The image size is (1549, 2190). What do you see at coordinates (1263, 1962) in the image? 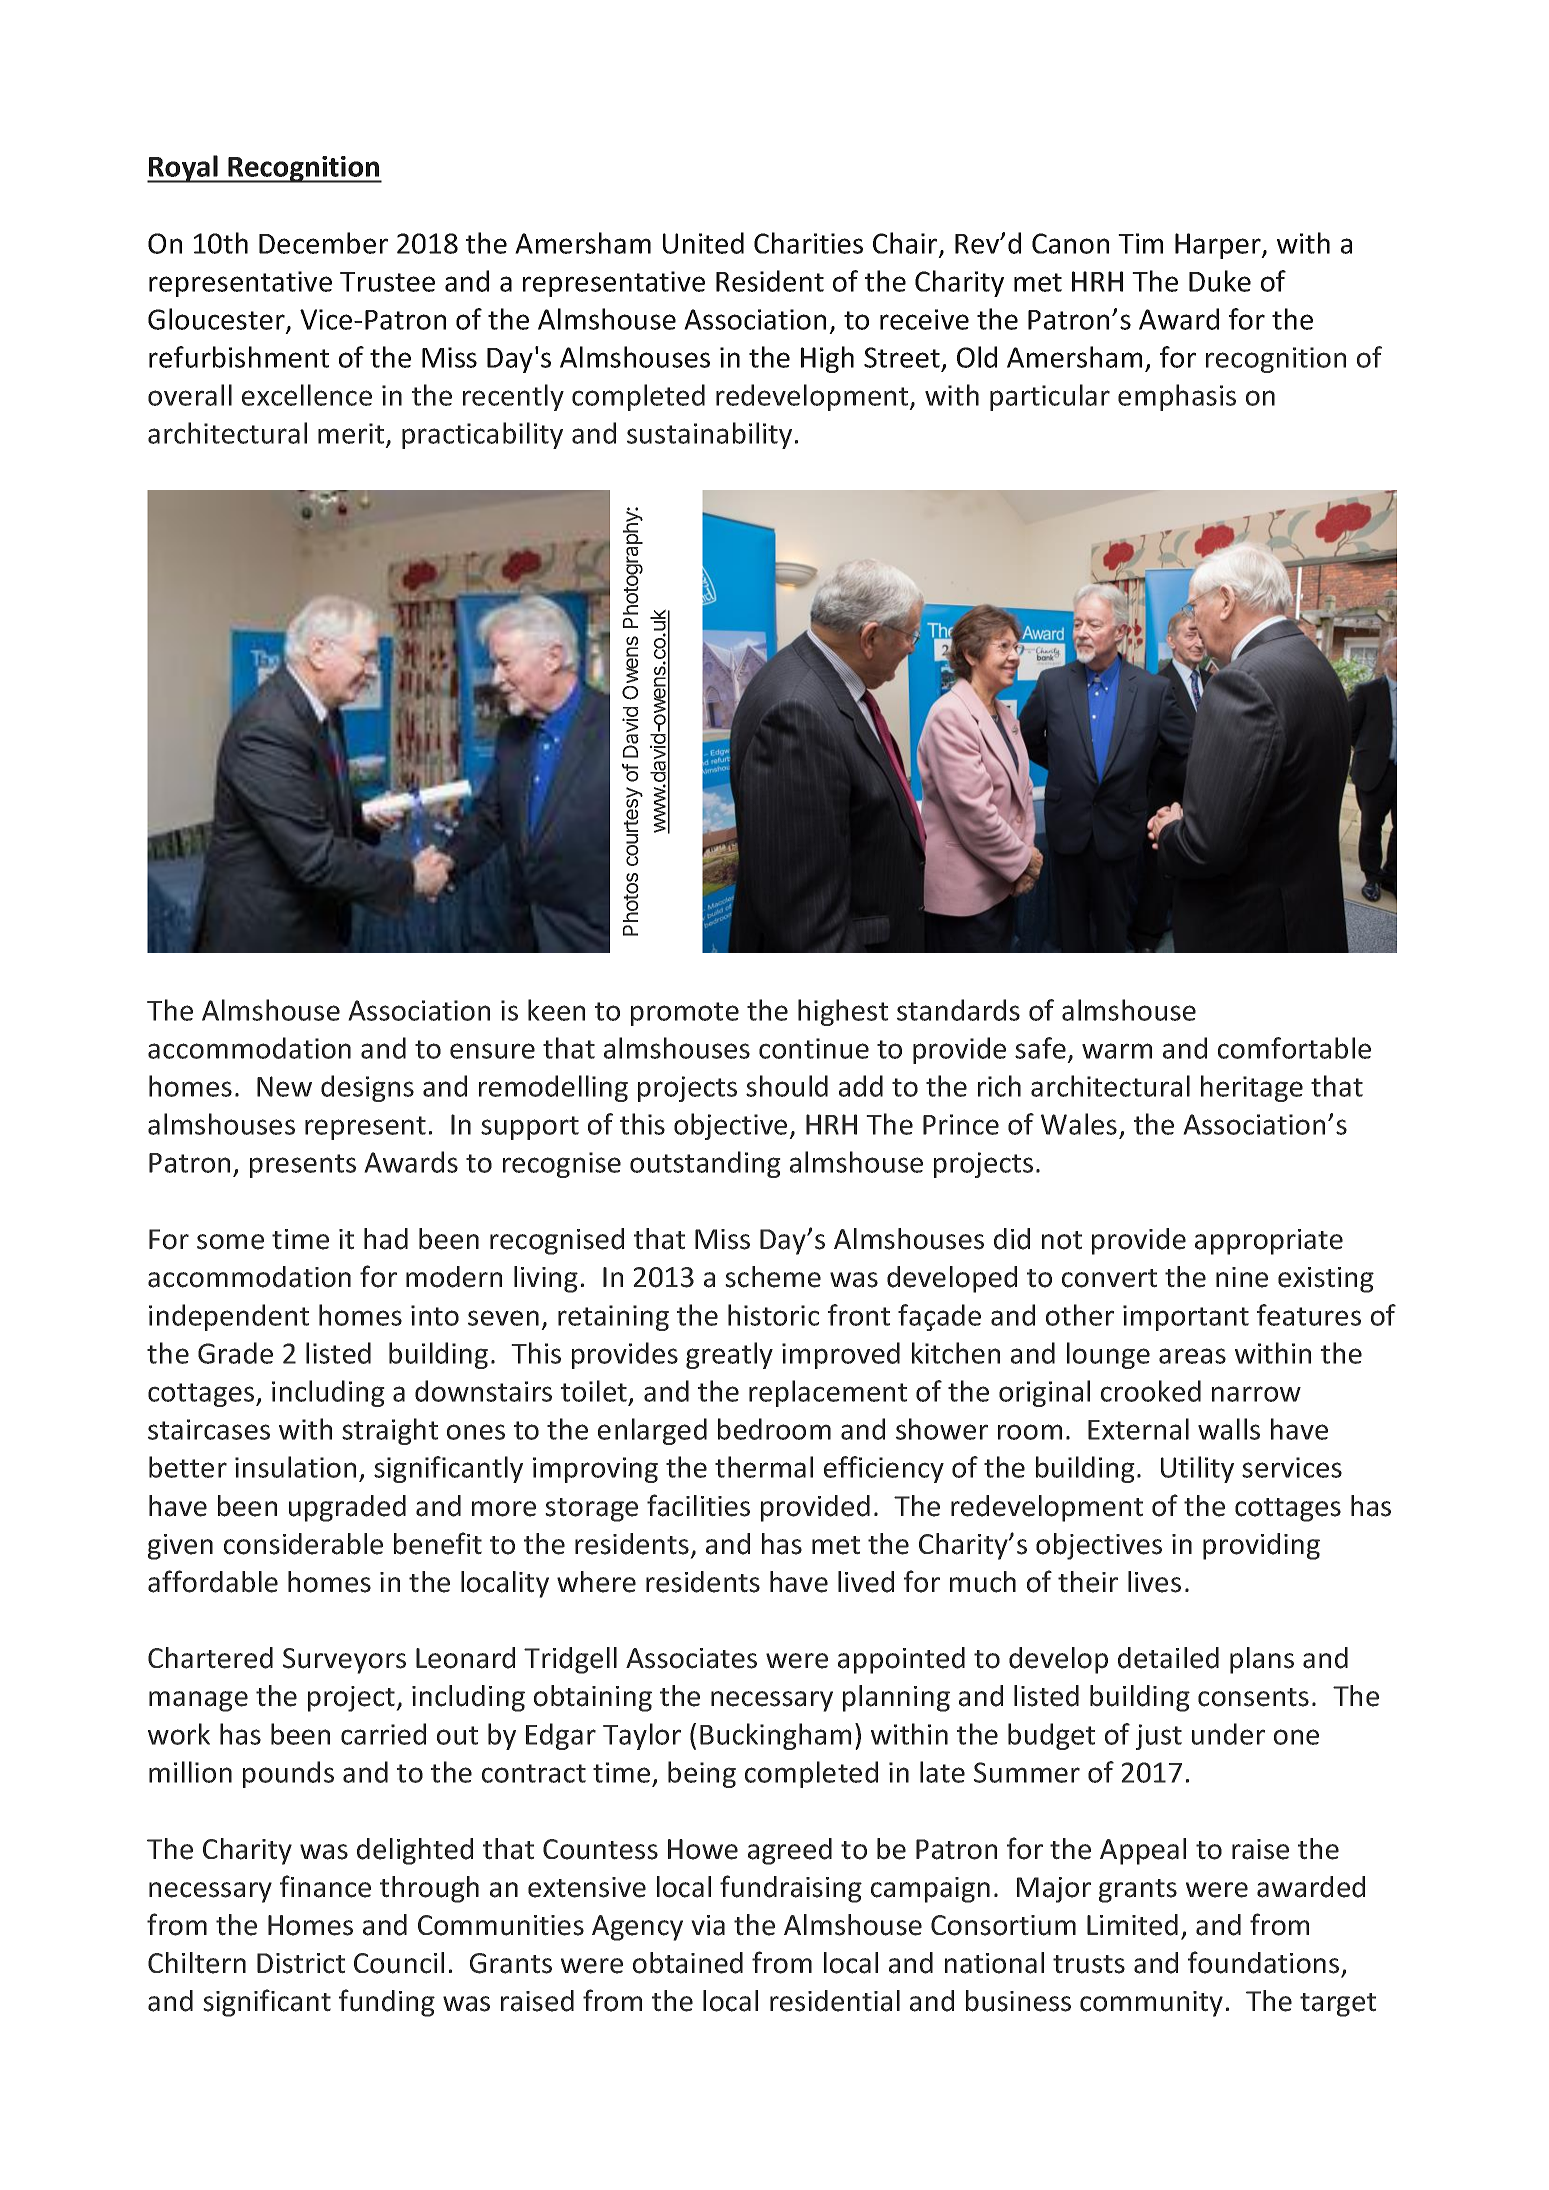
I see `foundations` at bounding box center [1263, 1962].
